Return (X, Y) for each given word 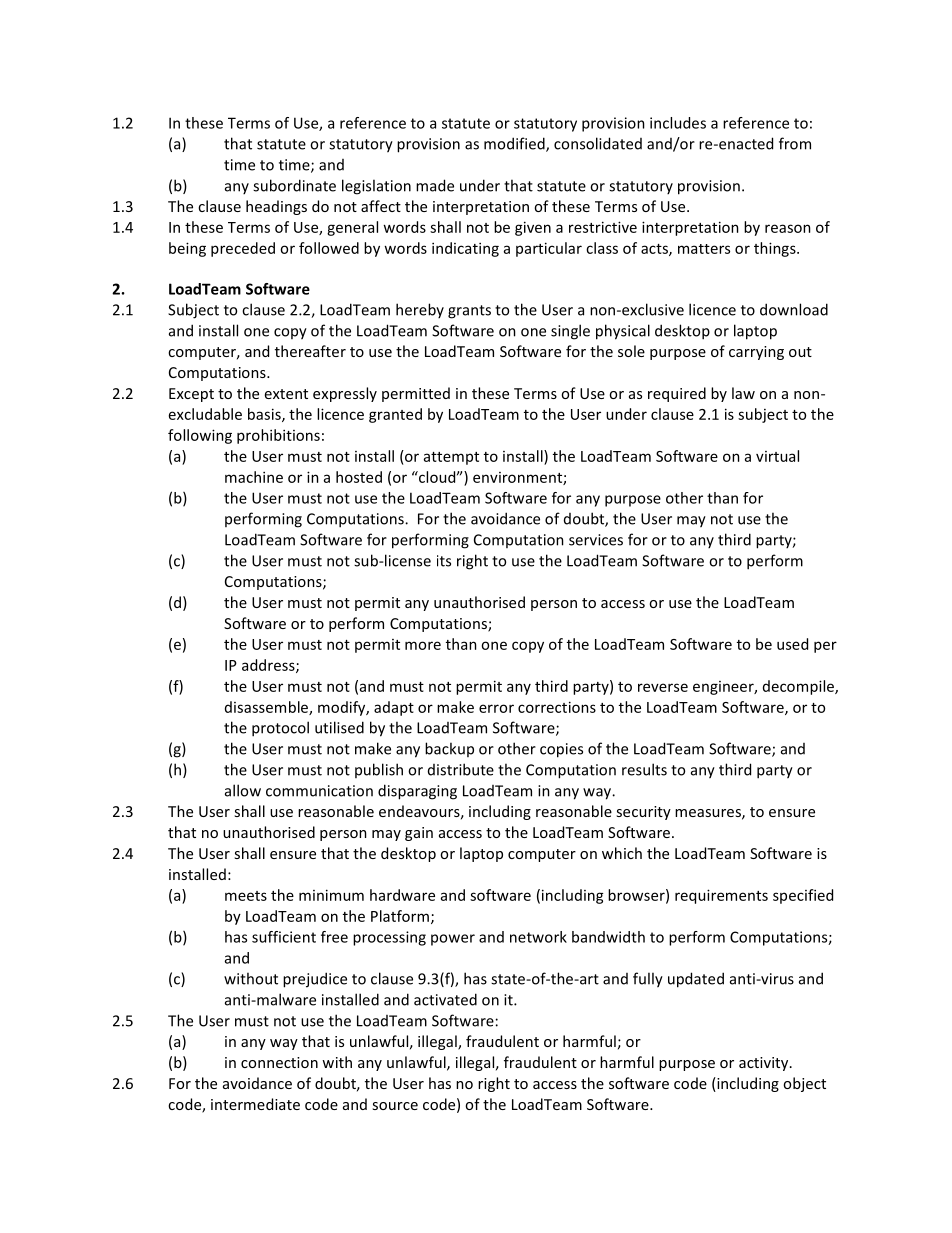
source (395, 1106)
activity (765, 1064)
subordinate (294, 185)
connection (279, 1062)
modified (515, 144)
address (269, 666)
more (423, 645)
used (792, 644)
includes (678, 123)
